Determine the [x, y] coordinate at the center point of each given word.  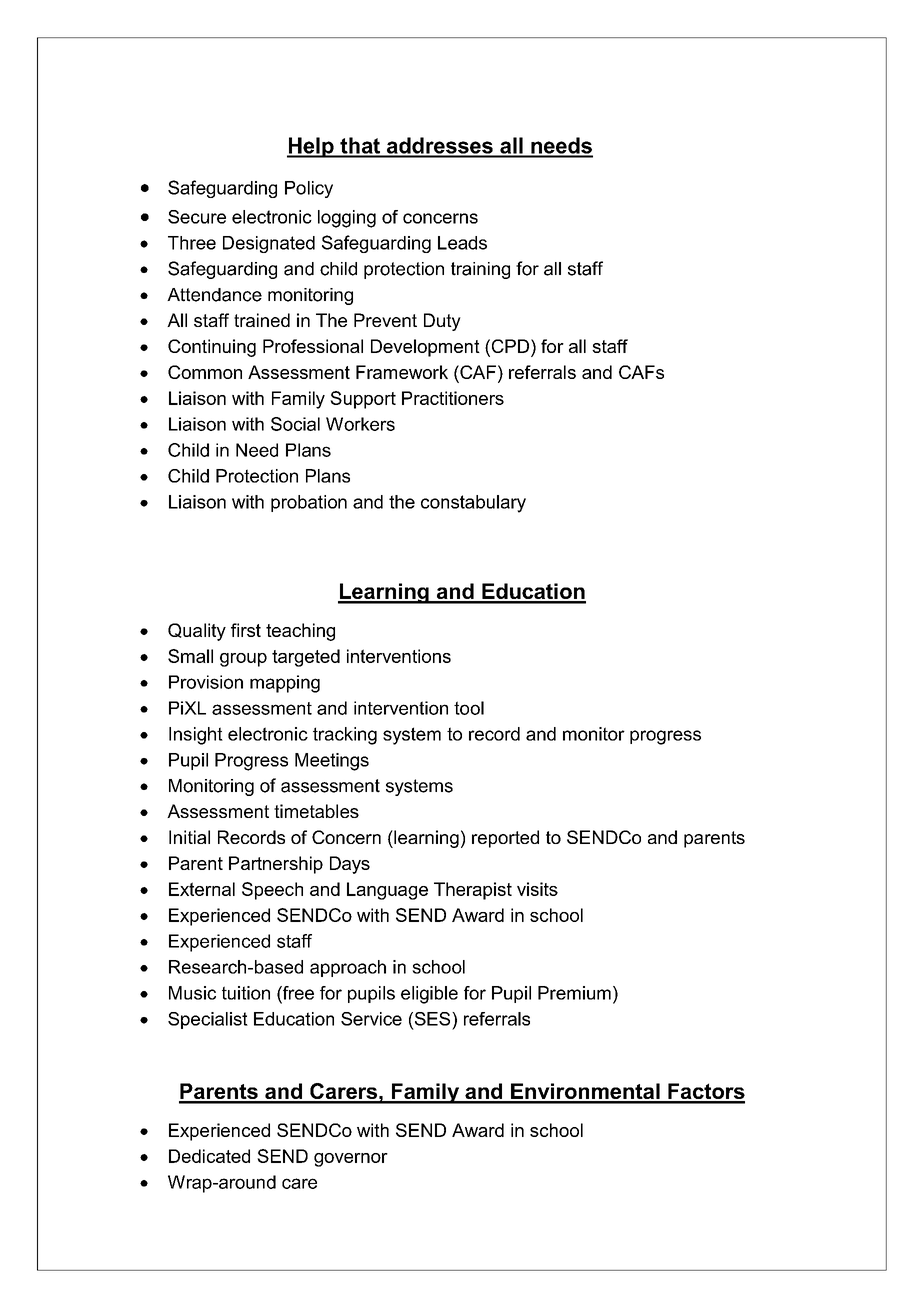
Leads [462, 243]
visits [537, 889]
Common [205, 372]
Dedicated [209, 1156]
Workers [360, 424]
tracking [345, 736]
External [202, 889]
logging [347, 219]
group [243, 660]
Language [387, 891]
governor [351, 1160]
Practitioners [453, 398]
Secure [197, 217]
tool [469, 708]
